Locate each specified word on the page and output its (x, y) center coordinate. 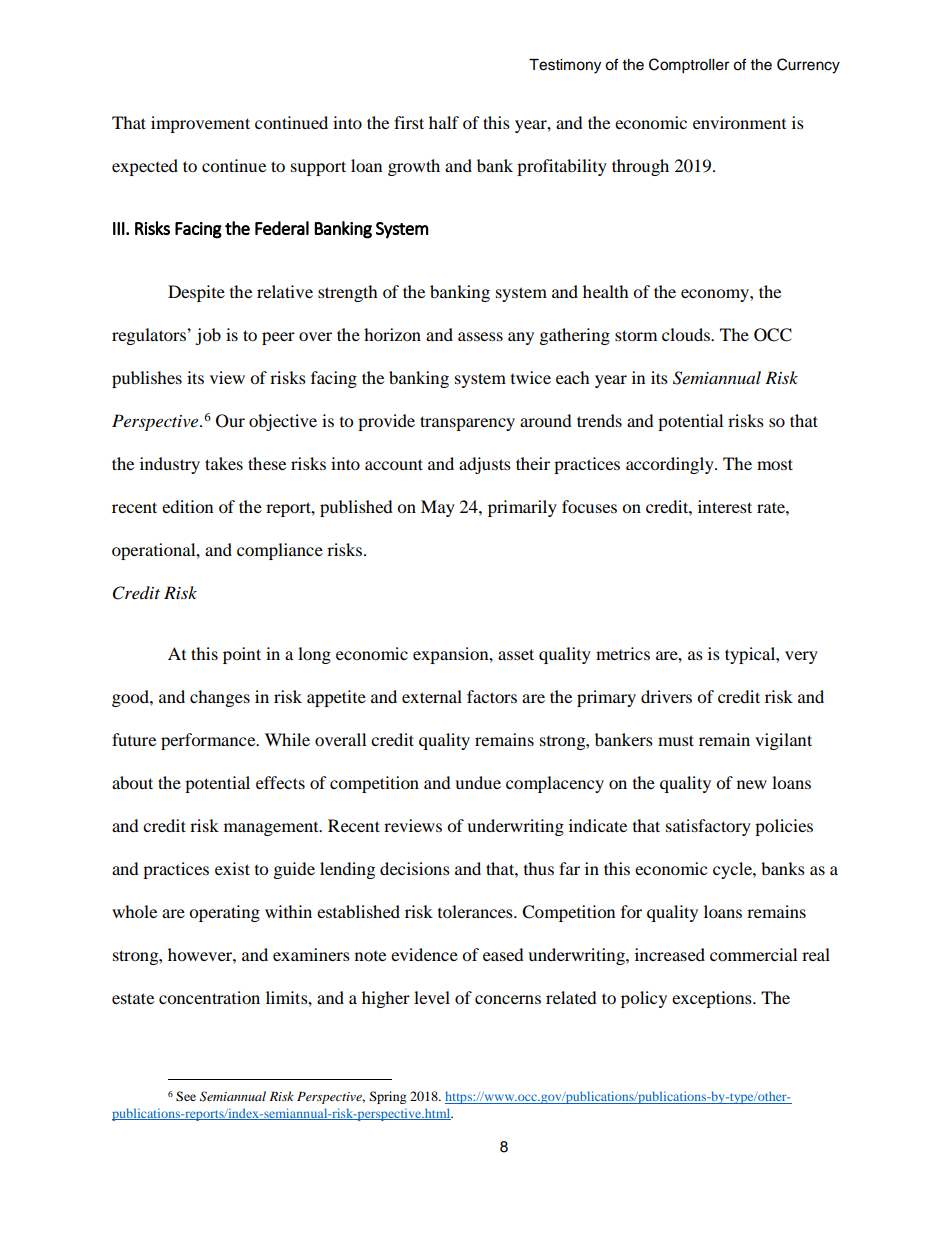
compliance (280, 551)
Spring (388, 1097)
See (186, 1096)
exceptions (713, 999)
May (438, 508)
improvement (200, 124)
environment (739, 122)
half (444, 122)
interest (725, 506)
